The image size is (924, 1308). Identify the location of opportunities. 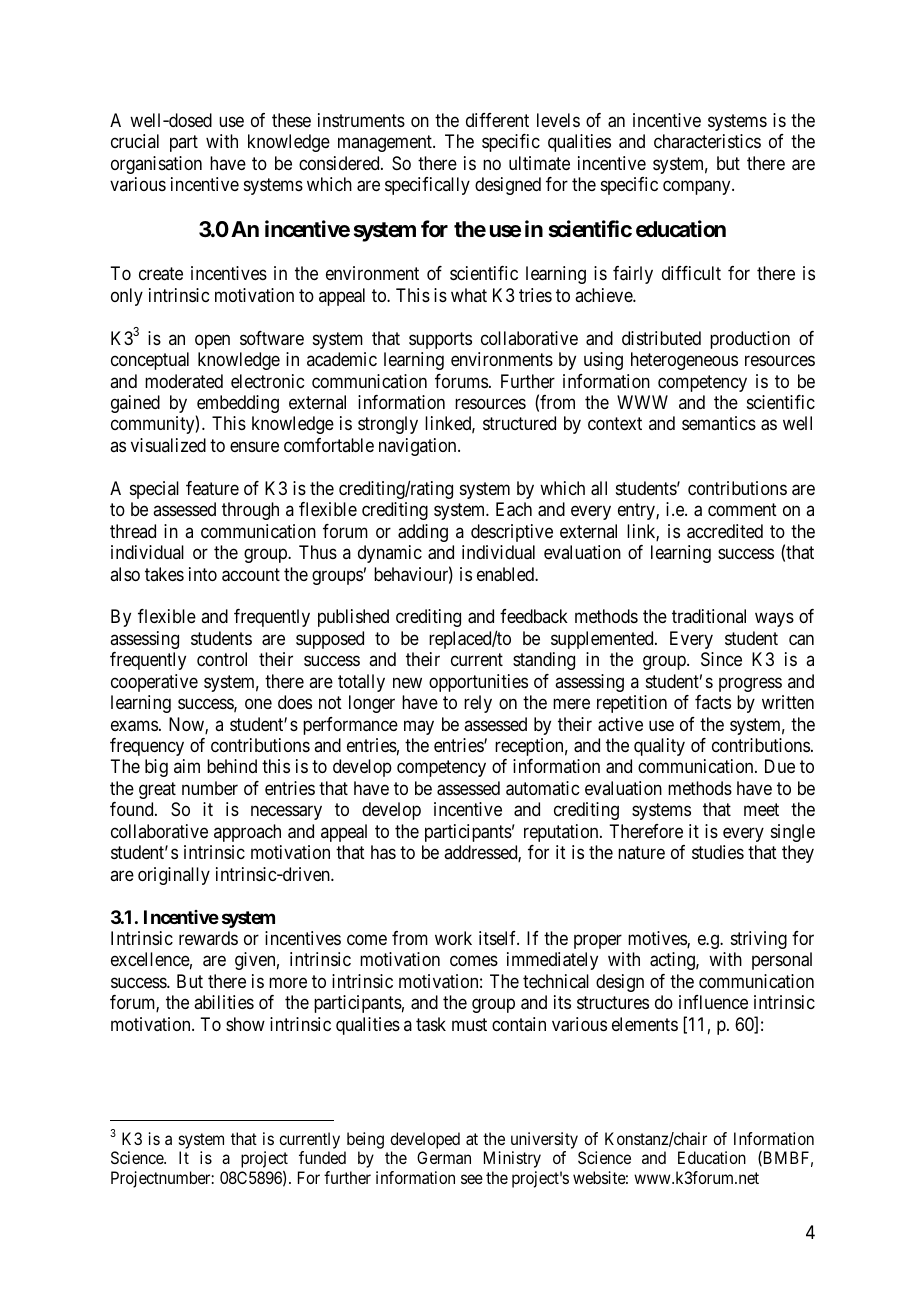
(478, 683).
